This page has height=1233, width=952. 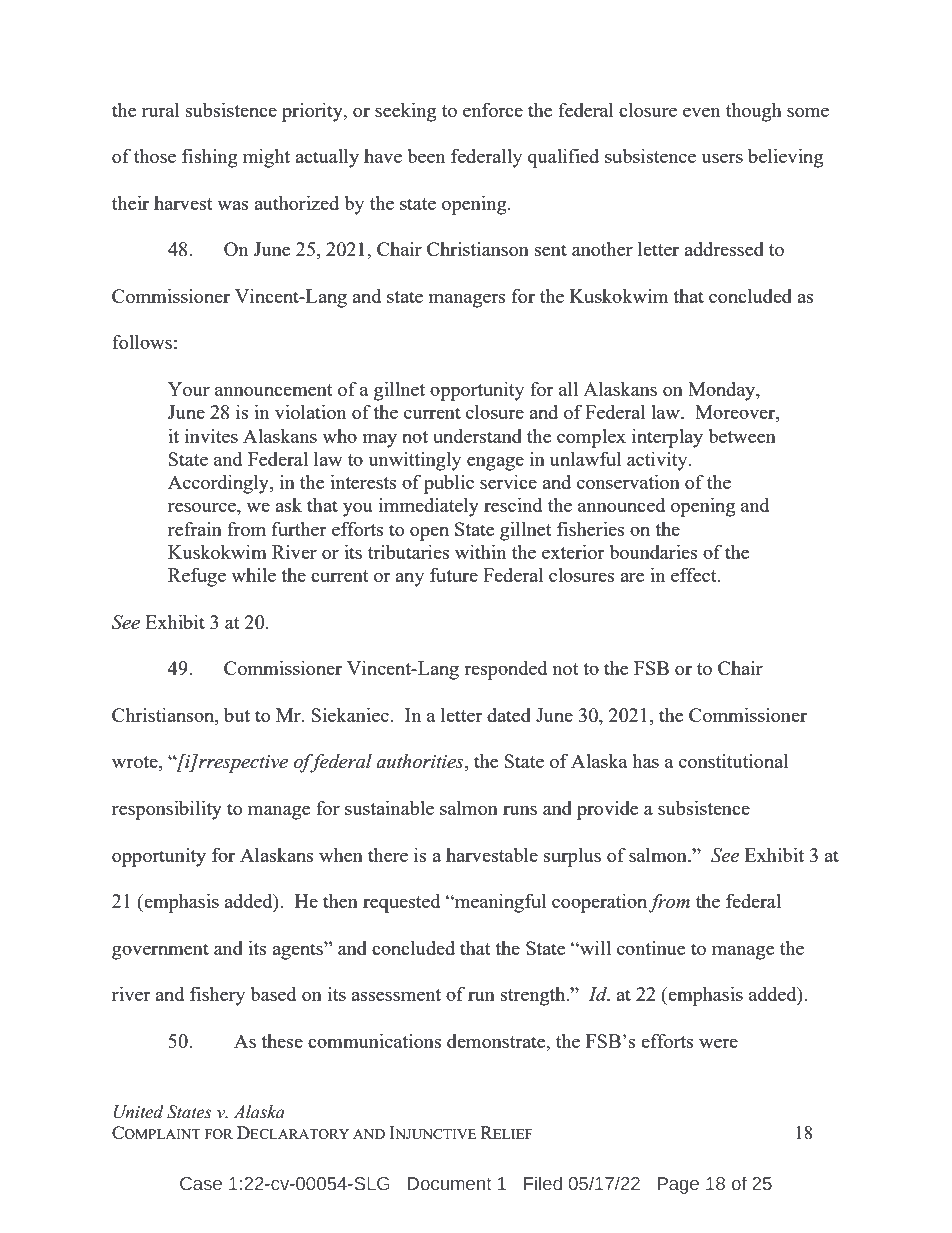 I want to click on Page, so click(x=678, y=1185).
